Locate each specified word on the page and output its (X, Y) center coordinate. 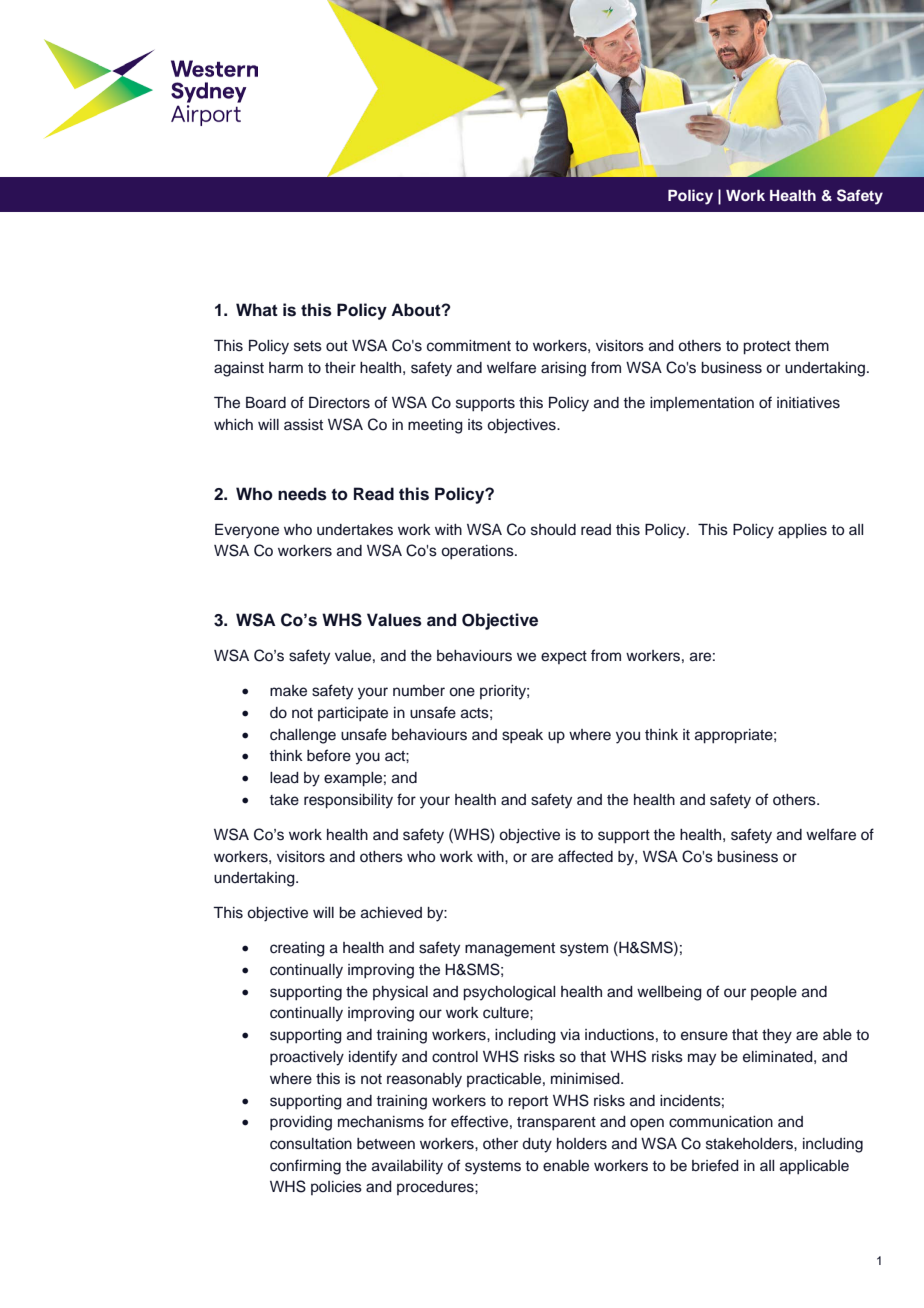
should (553, 530)
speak (522, 736)
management (510, 950)
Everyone (247, 531)
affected (585, 856)
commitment (469, 346)
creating (297, 949)
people (774, 993)
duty (537, 1145)
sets (308, 346)
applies (802, 531)
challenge (303, 736)
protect (767, 348)
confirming (305, 1167)
